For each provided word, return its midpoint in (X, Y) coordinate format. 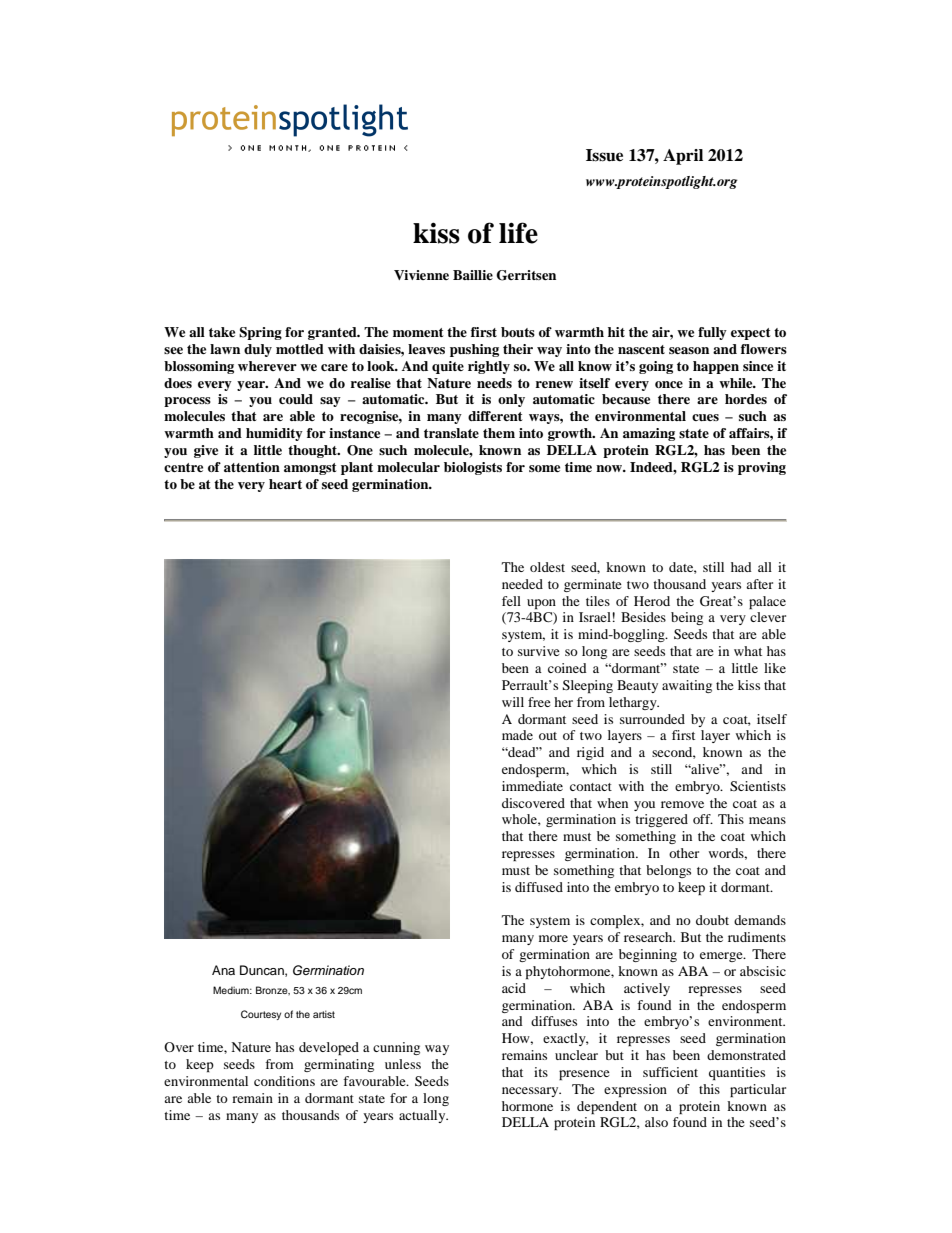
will (513, 702)
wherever (267, 366)
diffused (539, 887)
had (741, 567)
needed (522, 584)
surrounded (652, 719)
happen (716, 367)
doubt (712, 920)
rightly (489, 367)
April (683, 157)
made (517, 735)
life (518, 233)
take (222, 332)
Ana (223, 970)
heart (285, 484)
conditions (284, 1081)
